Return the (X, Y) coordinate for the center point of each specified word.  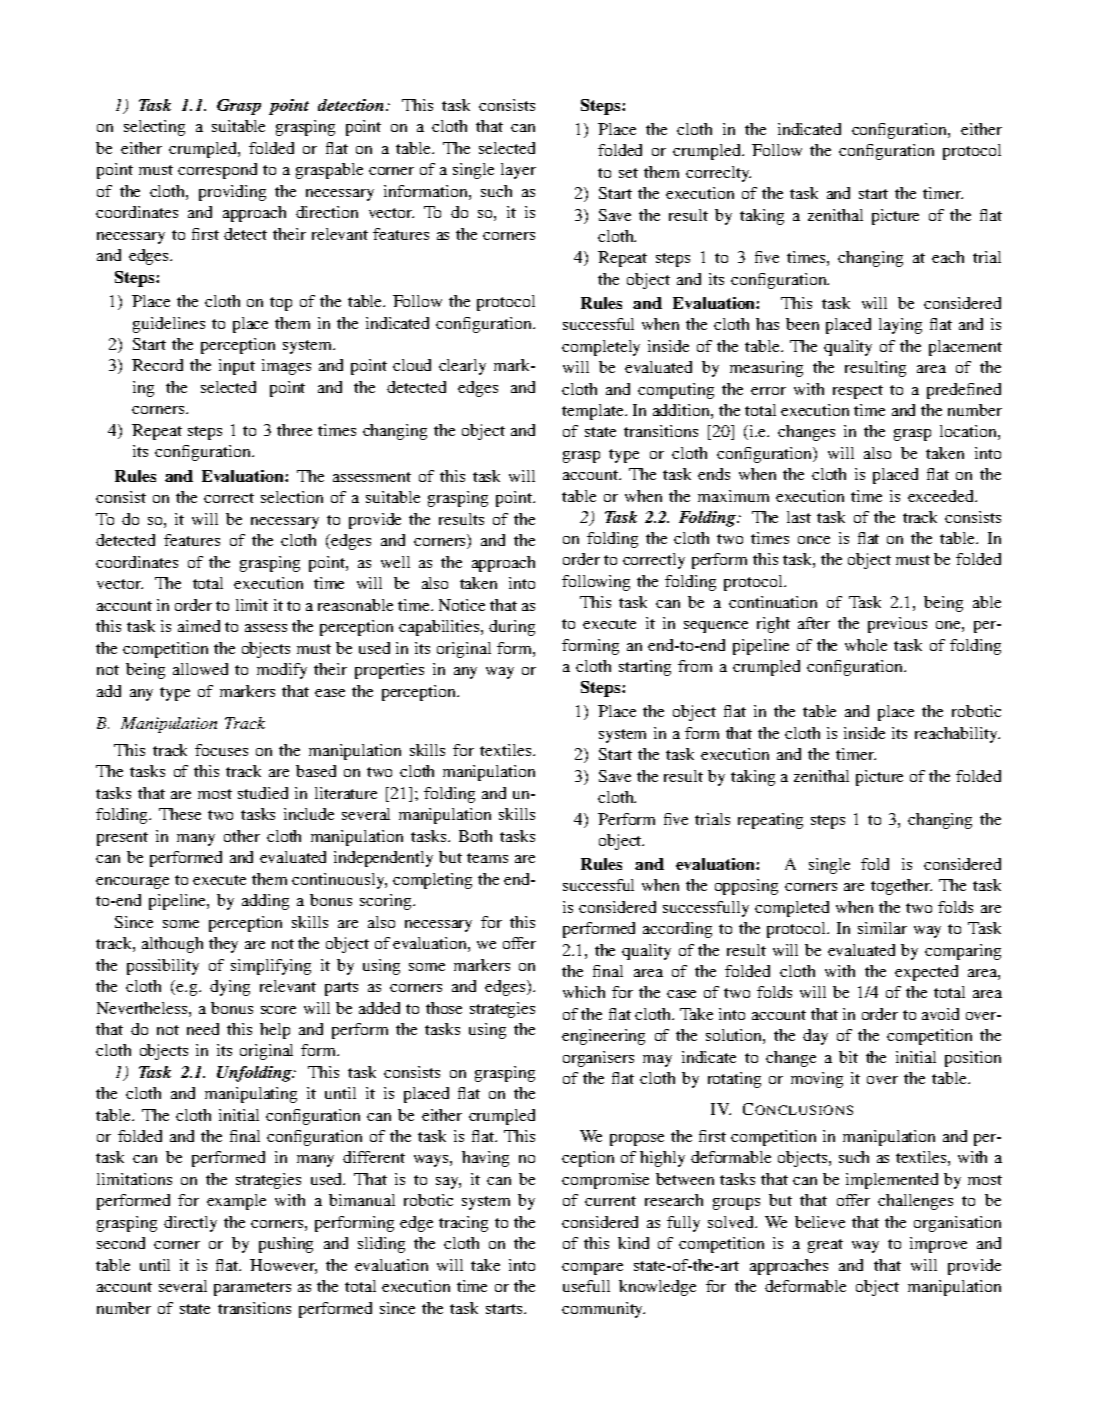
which (584, 992)
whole (866, 645)
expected (926, 973)
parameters (252, 1289)
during (512, 628)
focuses (221, 750)
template (594, 412)
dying (230, 988)
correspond (217, 171)
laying (900, 326)
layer (518, 171)
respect (858, 392)
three (294, 430)
